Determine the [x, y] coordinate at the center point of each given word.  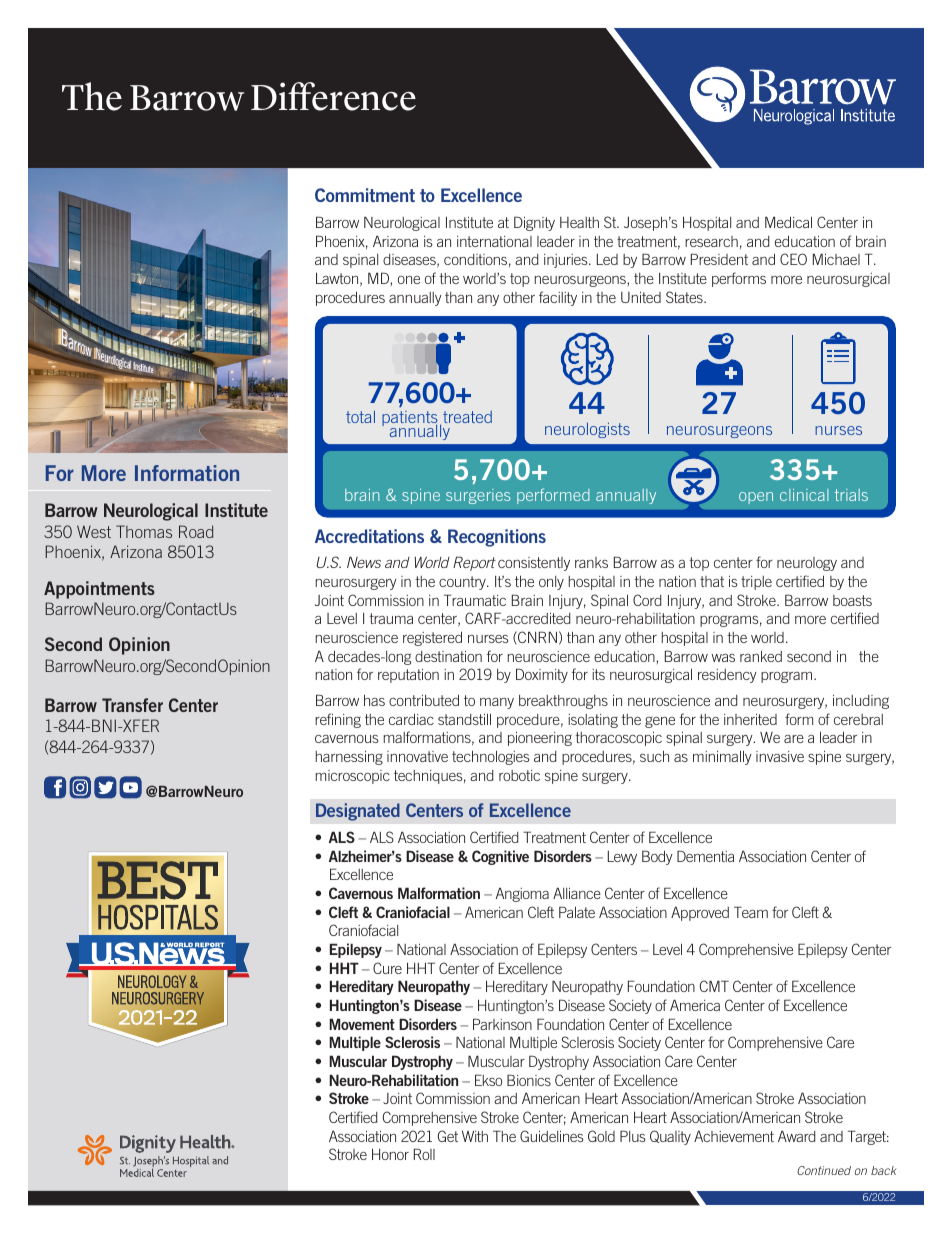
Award [796, 1136]
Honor [390, 1154]
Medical [788, 222]
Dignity [534, 223]
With [475, 1136]
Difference [333, 96]
